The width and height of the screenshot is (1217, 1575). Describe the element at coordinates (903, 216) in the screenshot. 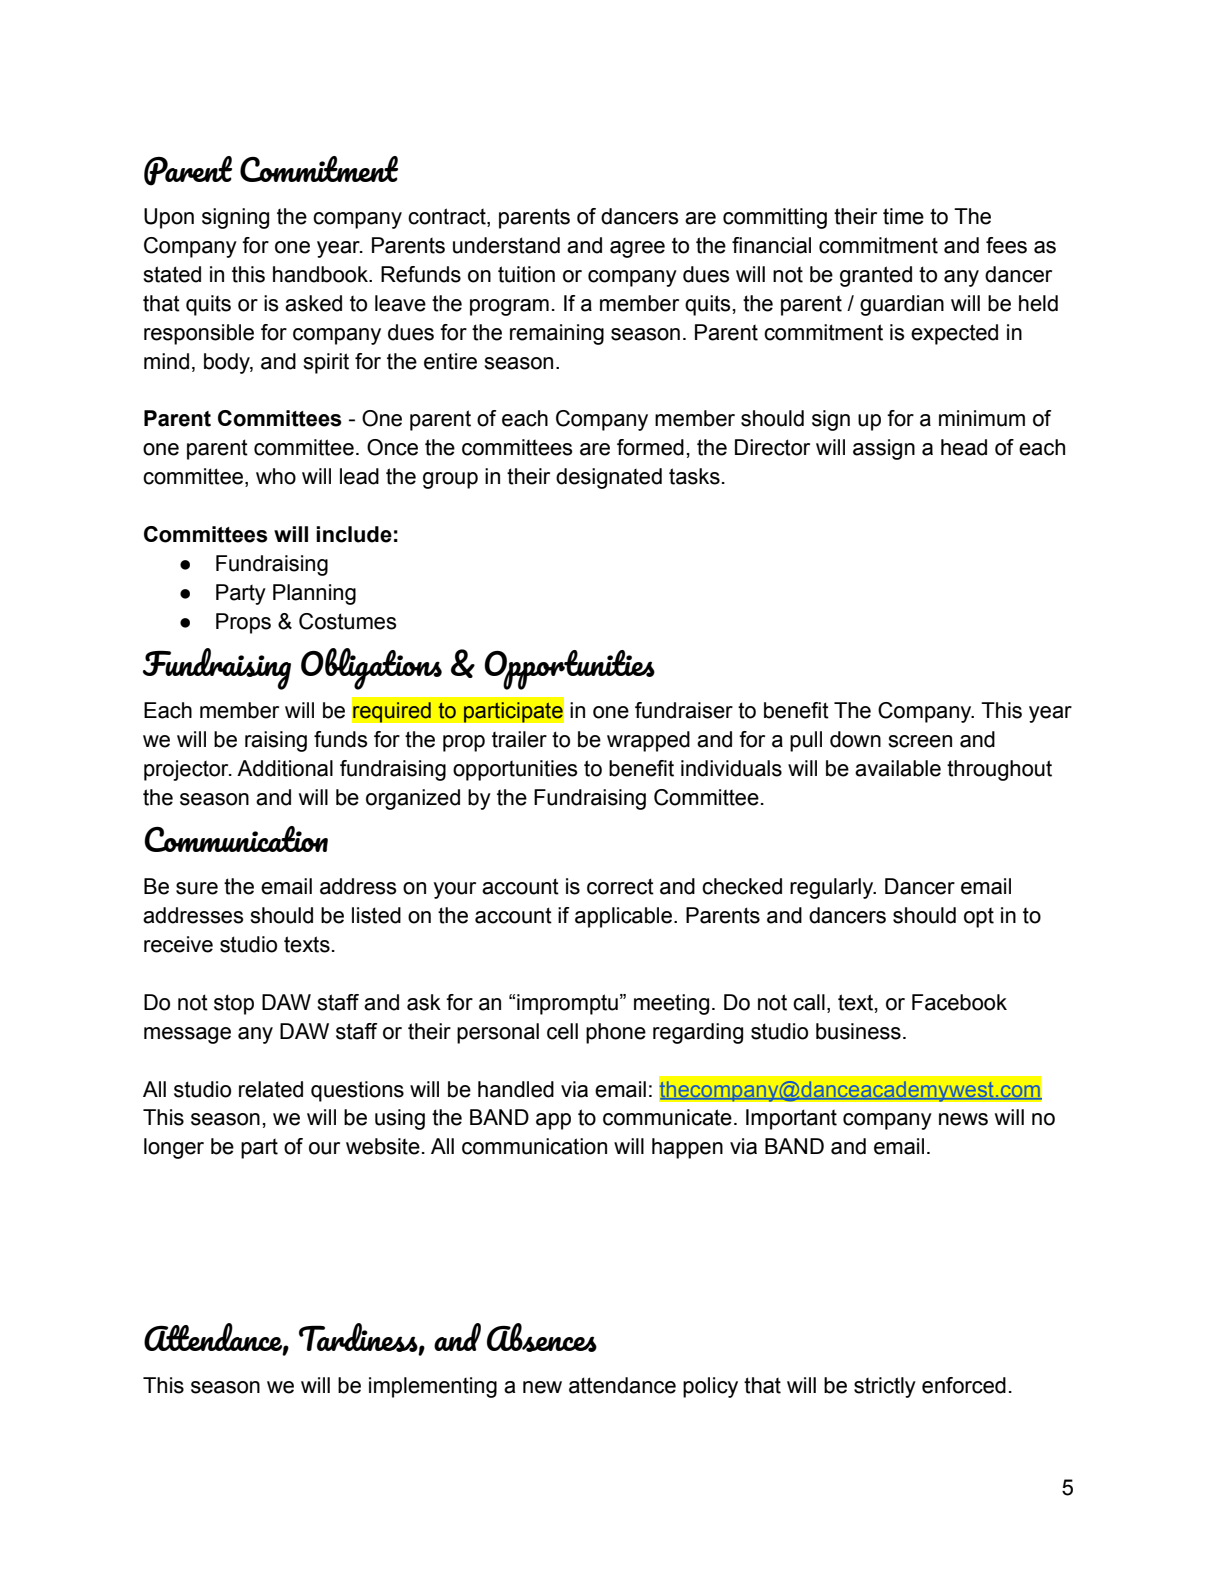

I see `time` at that location.
